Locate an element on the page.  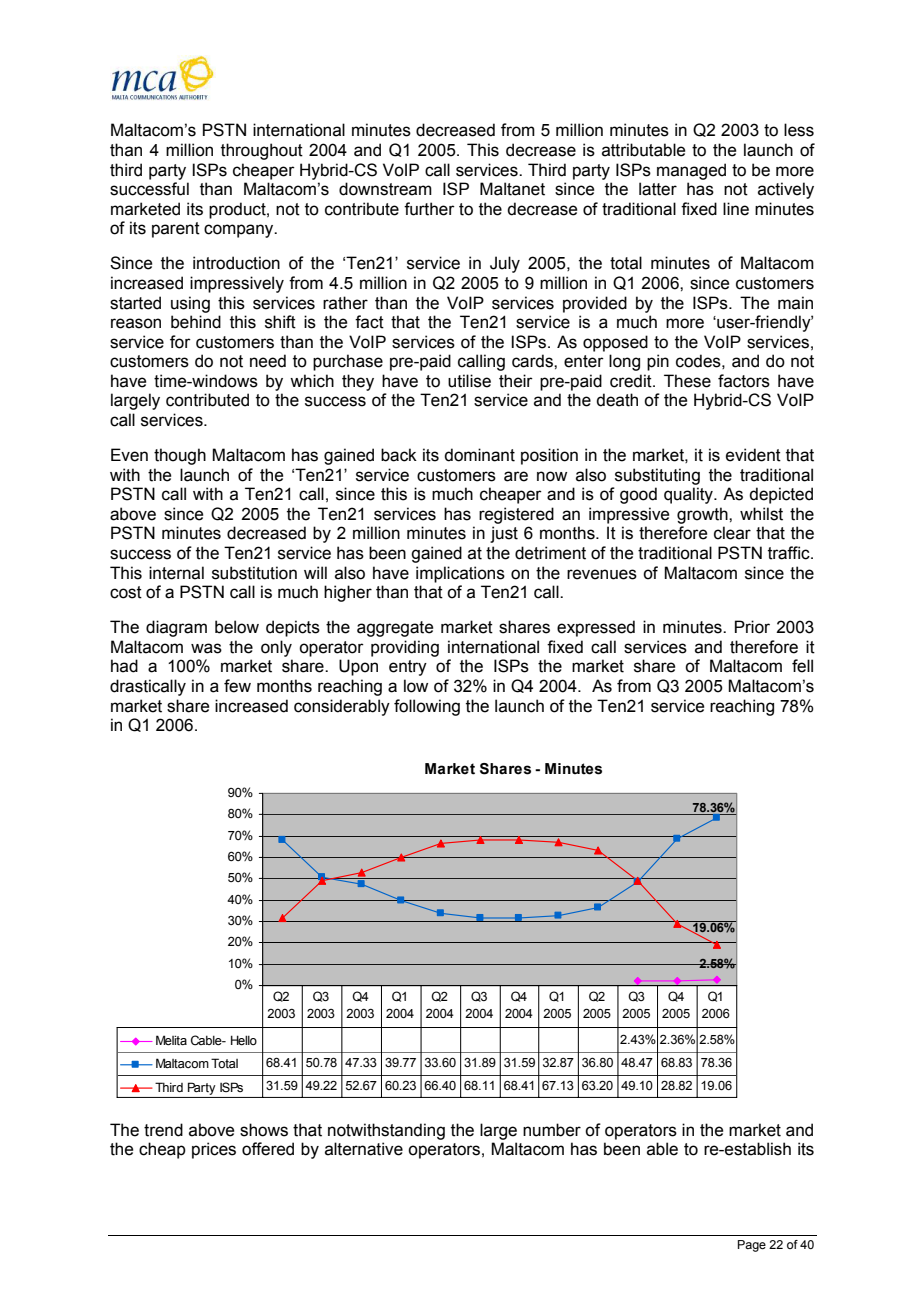
prices is located at coordinates (214, 1150).
